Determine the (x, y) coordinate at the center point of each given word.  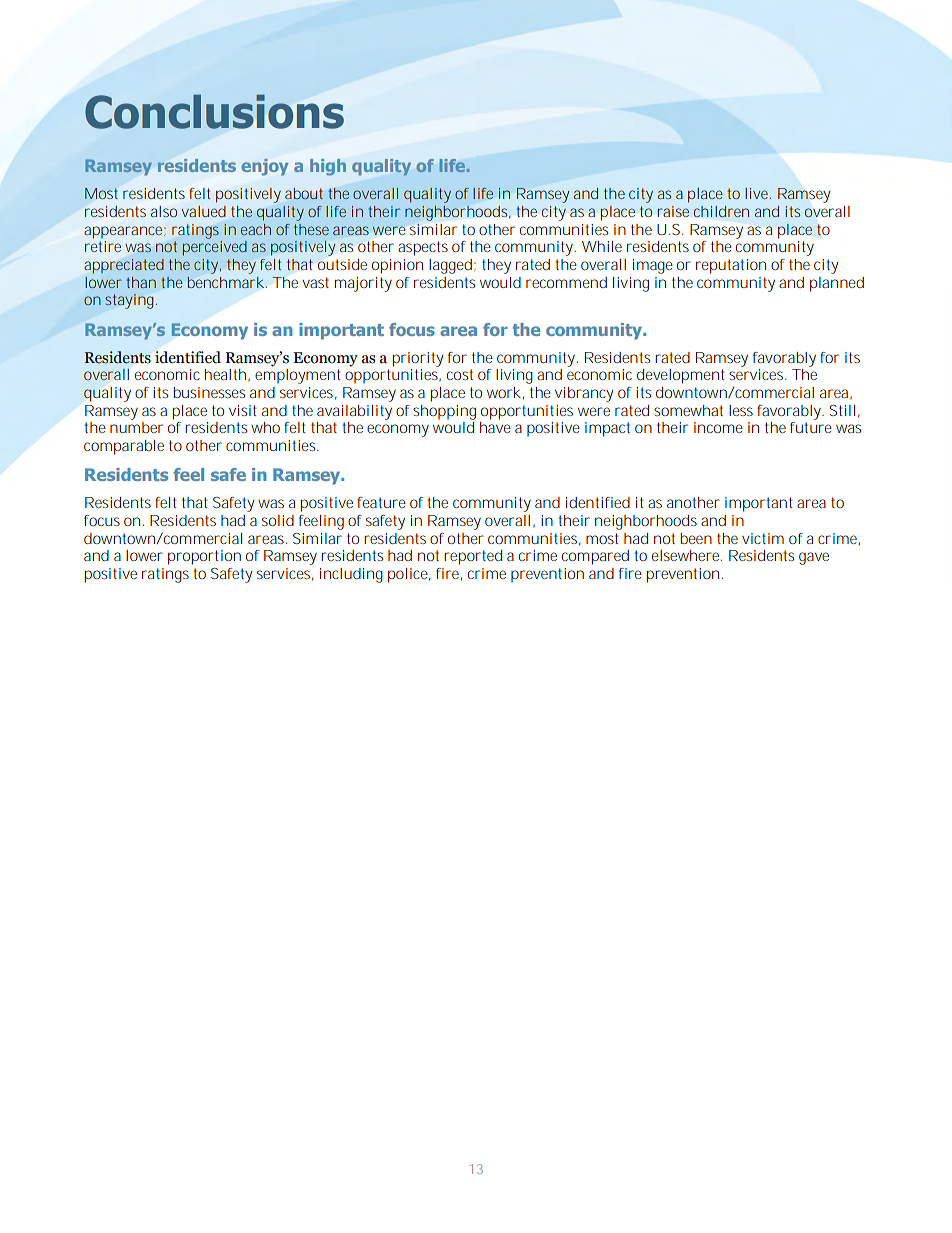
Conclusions (214, 111)
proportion (204, 557)
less (741, 410)
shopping (444, 412)
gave (814, 558)
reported (473, 557)
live (756, 193)
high (328, 167)
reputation (731, 266)
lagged (450, 266)
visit (243, 410)
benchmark (225, 282)
